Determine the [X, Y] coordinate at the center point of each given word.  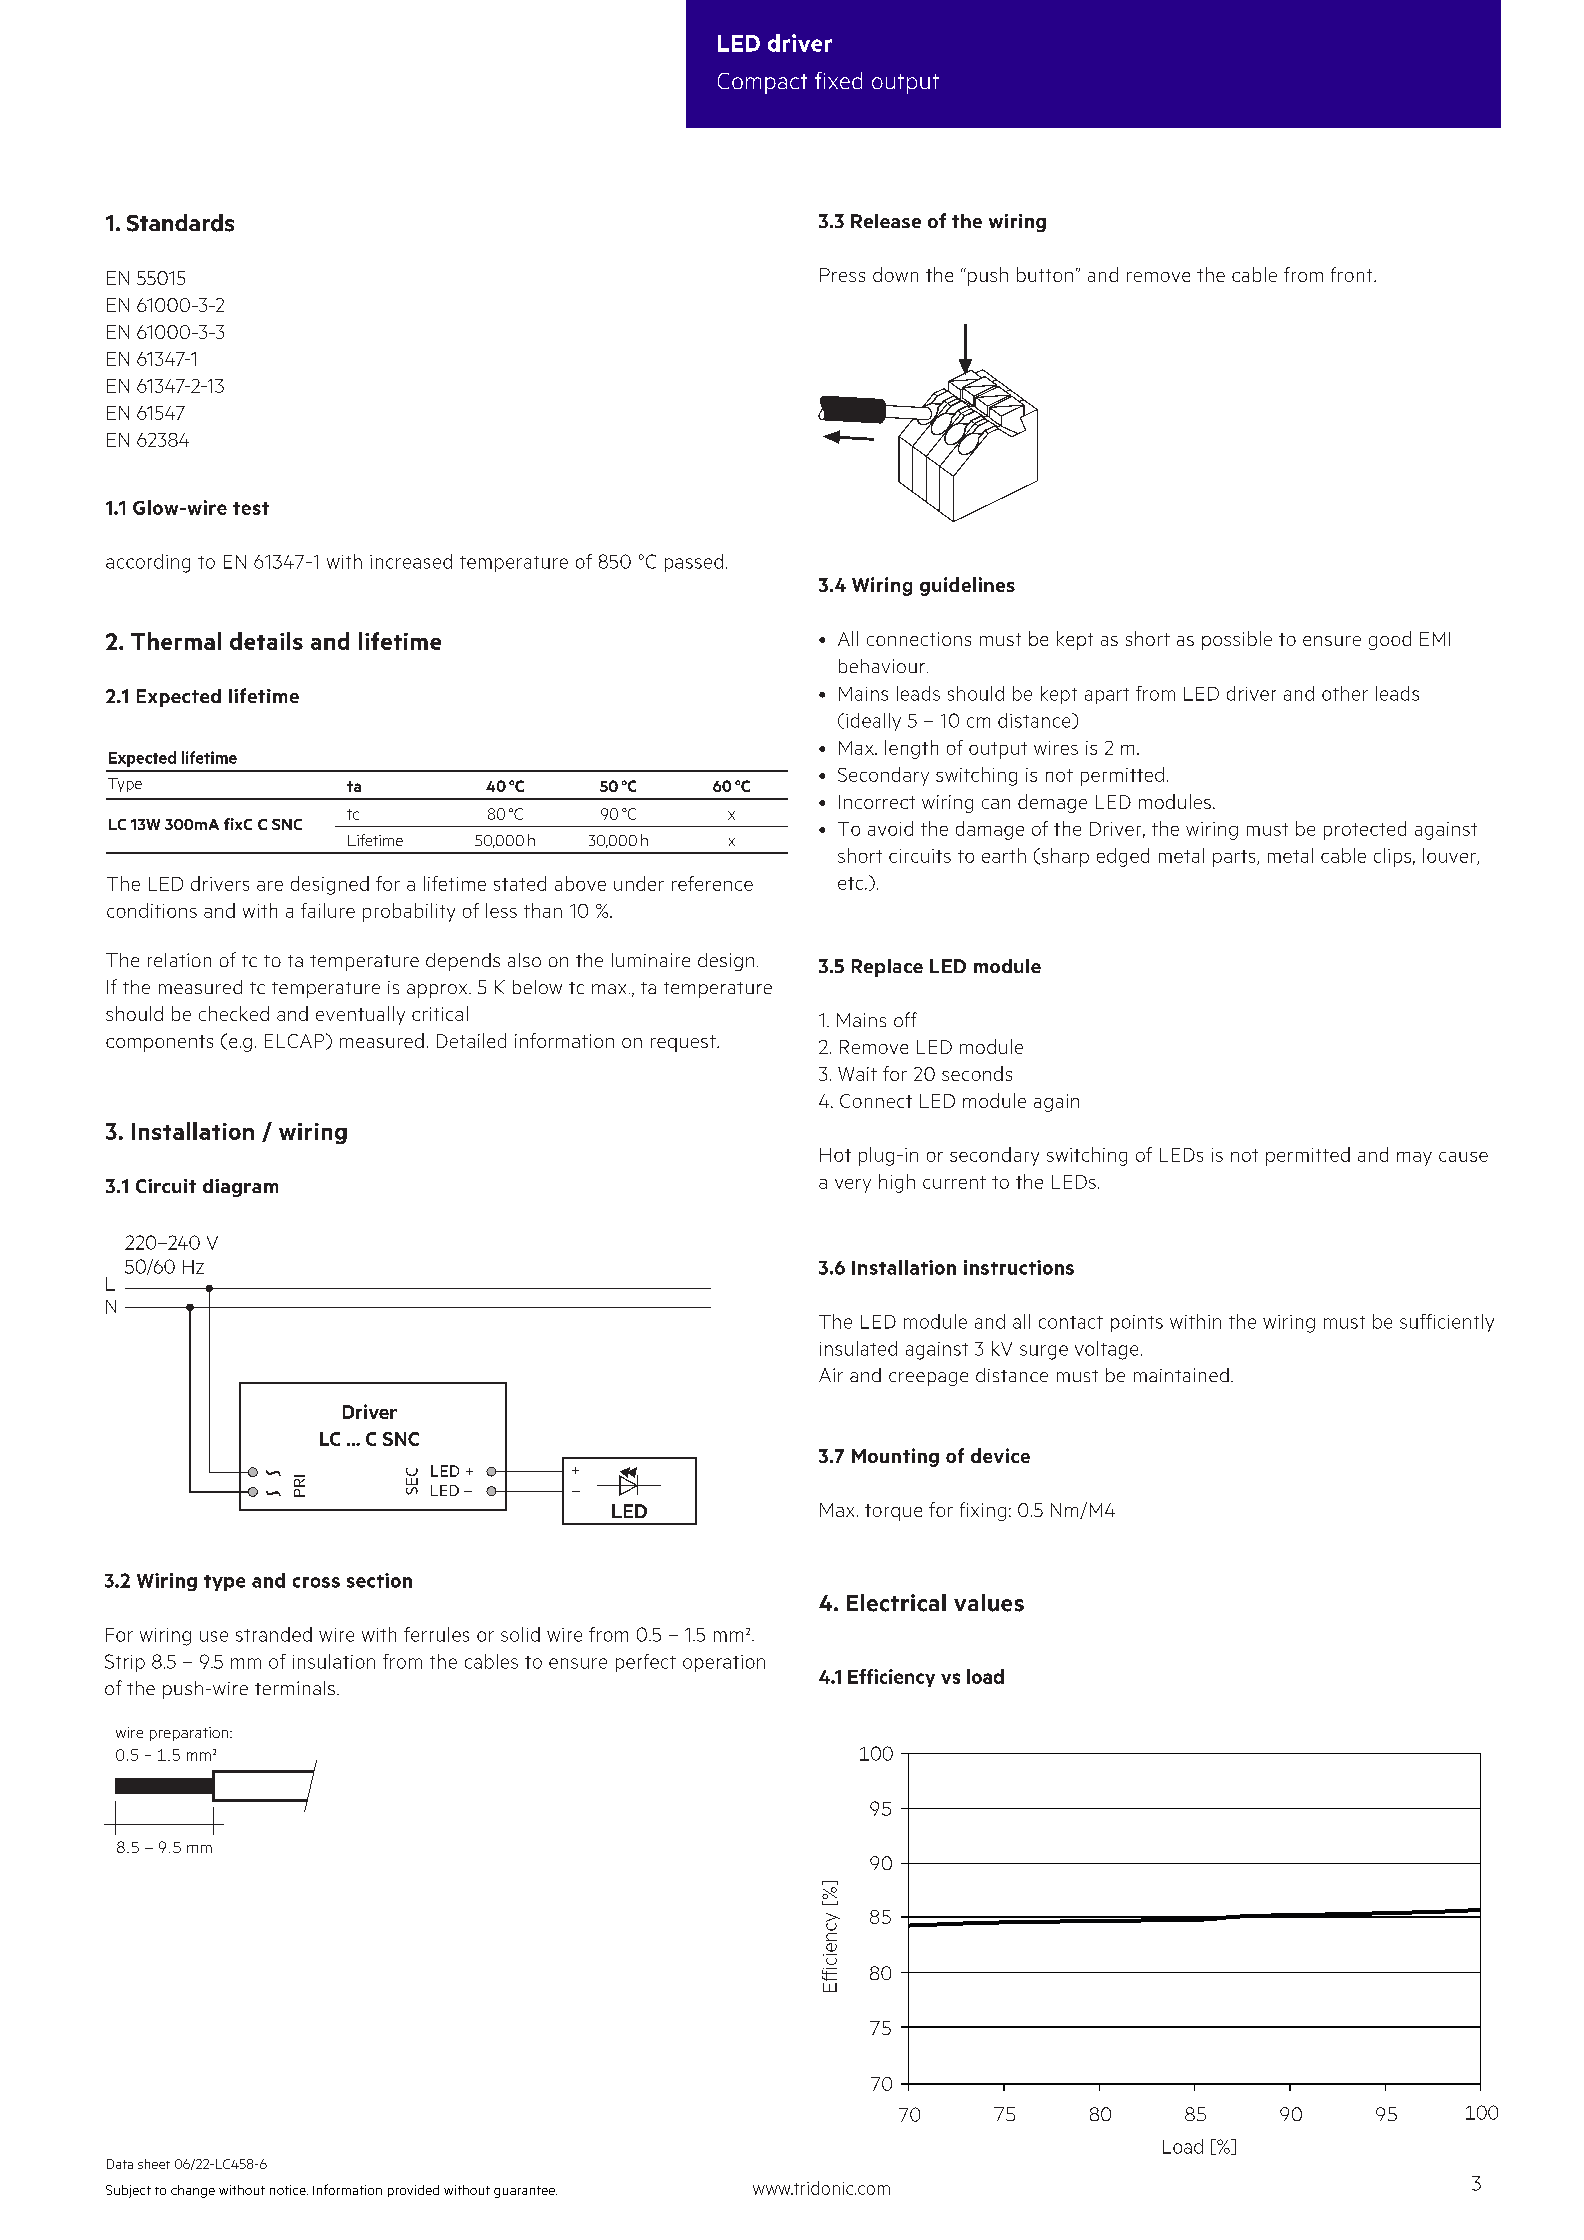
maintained [1181, 1375]
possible [1237, 640]
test [251, 508]
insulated [858, 1348]
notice [289, 2190]
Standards [180, 223]
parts [1235, 858]
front [1353, 274]
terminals [295, 1688]
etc [852, 883]
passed [694, 563]
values [989, 1603]
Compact [762, 83]
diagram [240, 1188]
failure [328, 910]
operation [724, 1663]
